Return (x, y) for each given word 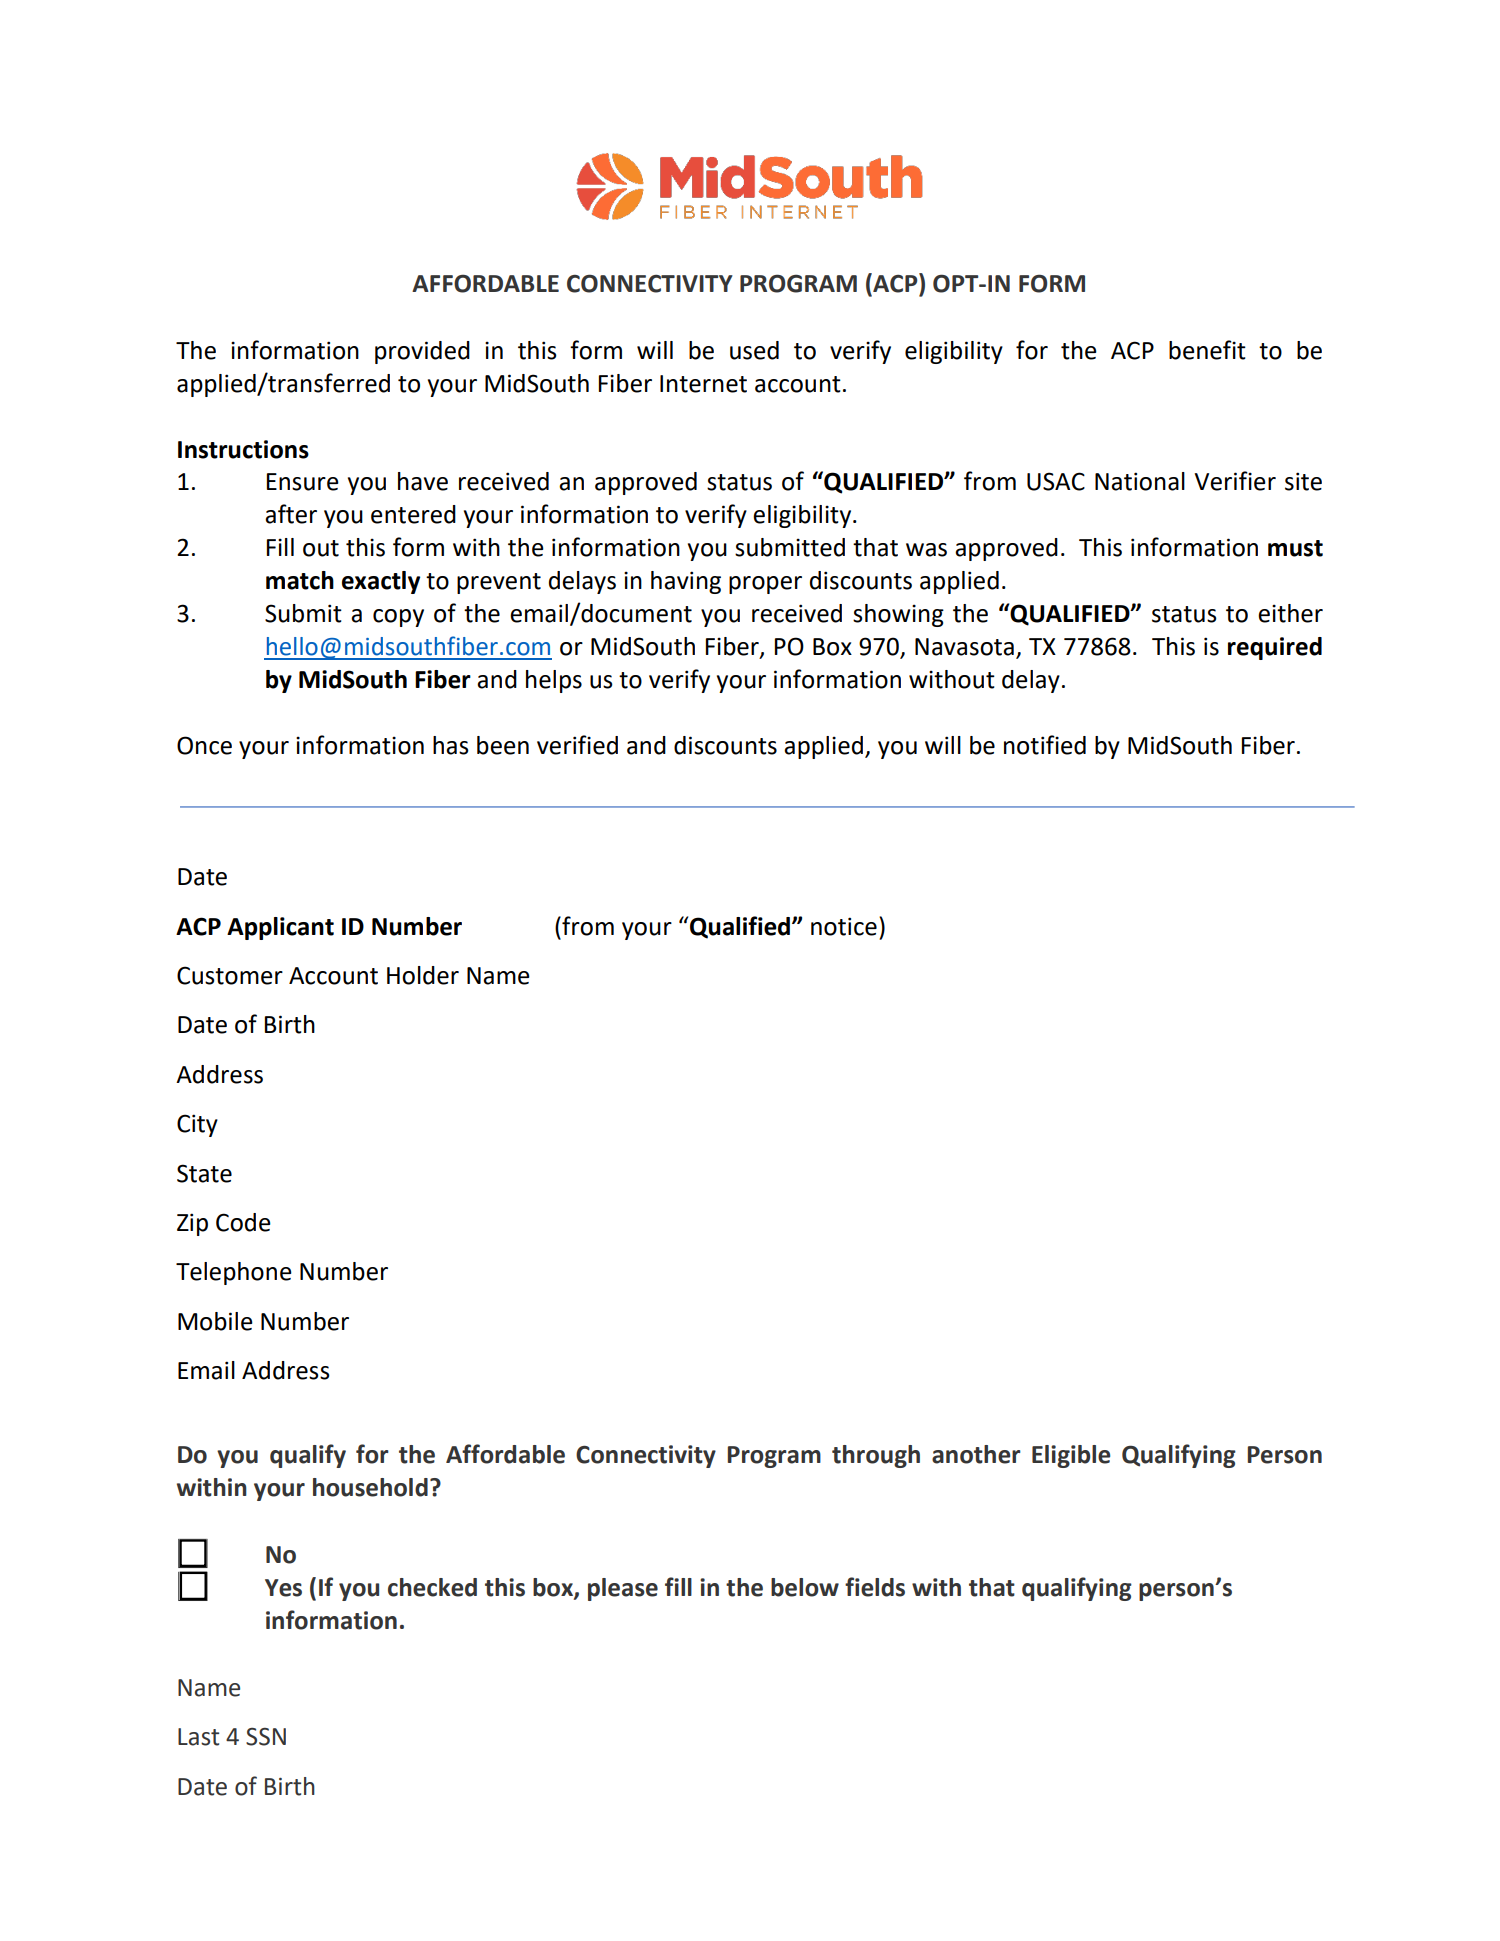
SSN (266, 1737)
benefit (1207, 350)
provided (422, 352)
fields (875, 1587)
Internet (703, 384)
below (805, 1587)
